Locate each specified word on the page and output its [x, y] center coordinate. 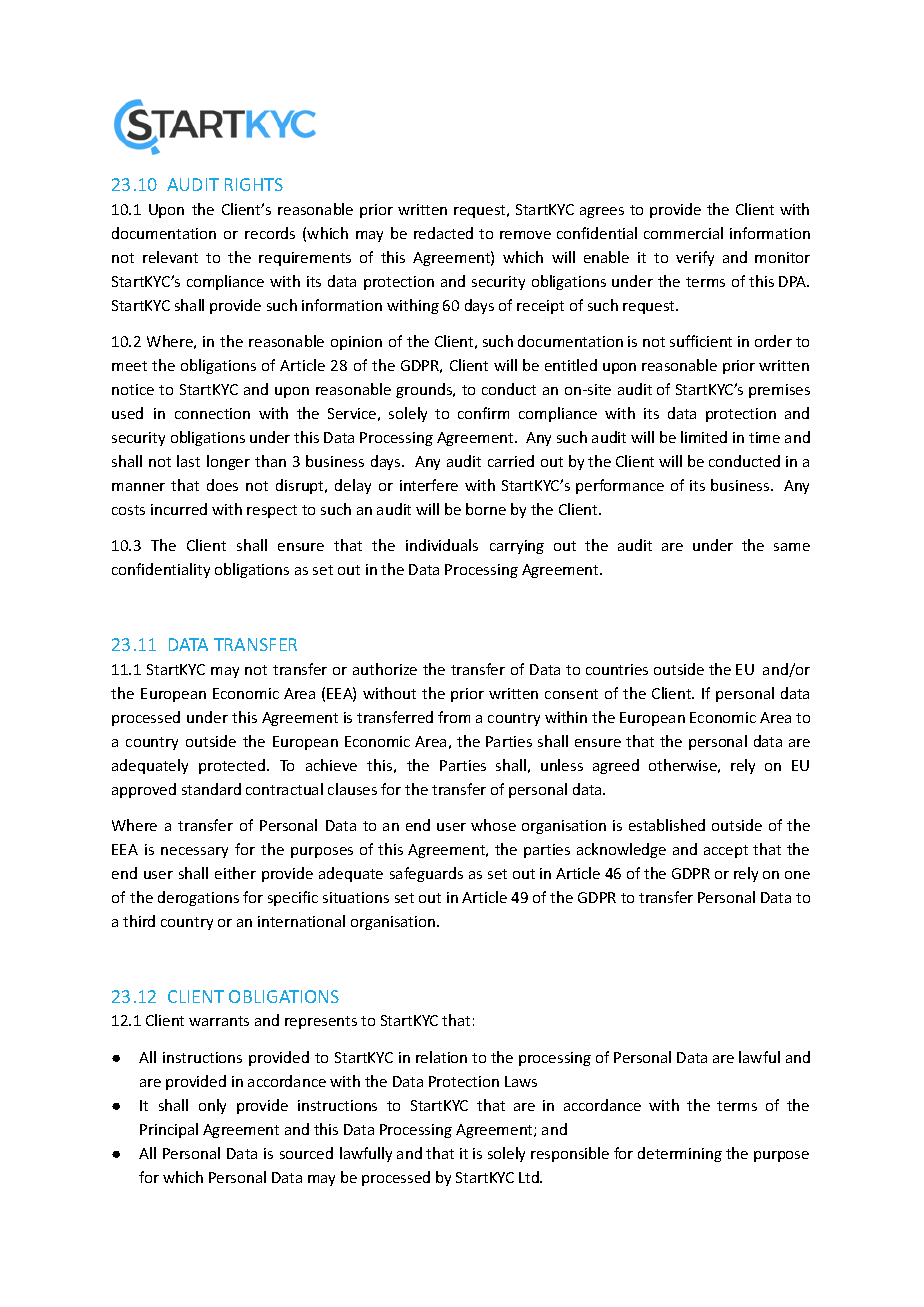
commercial [683, 233]
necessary [194, 852]
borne [486, 509]
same [792, 547]
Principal [169, 1130]
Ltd [530, 1177]
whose [493, 825]
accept [726, 851]
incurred [179, 509]
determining [680, 1154]
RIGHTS [254, 184]
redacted [443, 233]
